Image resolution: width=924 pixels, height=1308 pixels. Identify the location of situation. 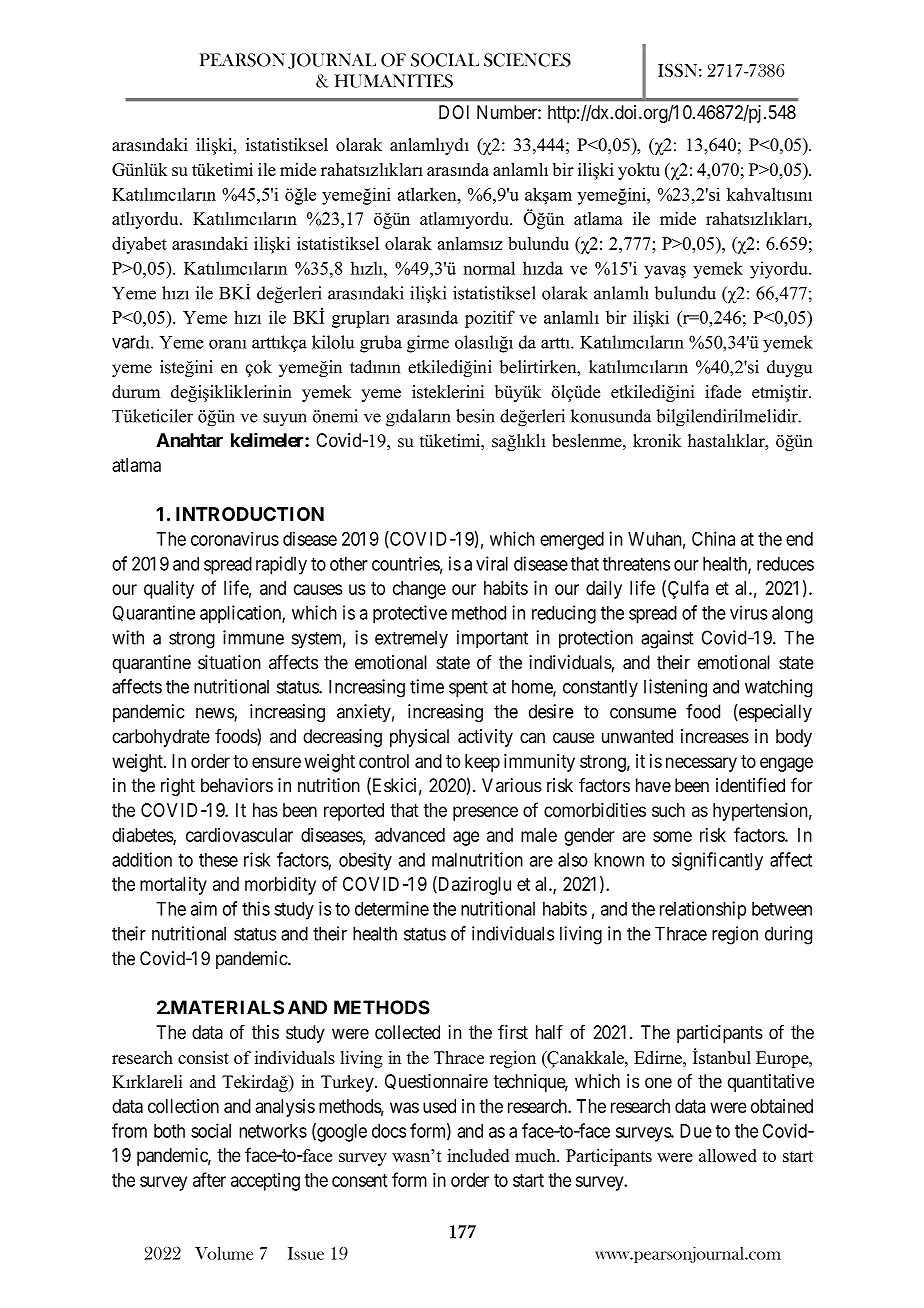
(229, 662).
